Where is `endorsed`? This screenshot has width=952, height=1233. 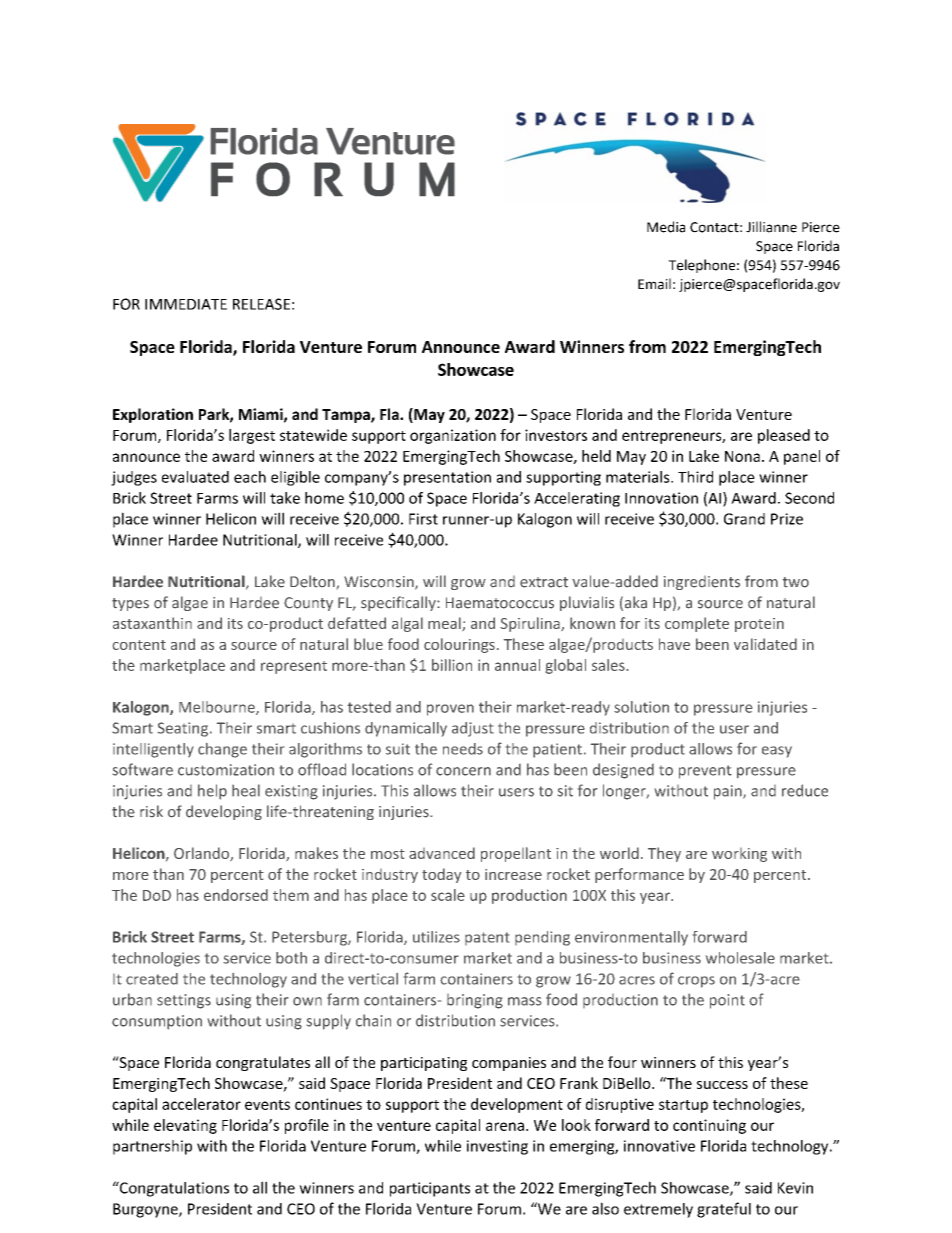 endorsed is located at coordinates (236, 895).
